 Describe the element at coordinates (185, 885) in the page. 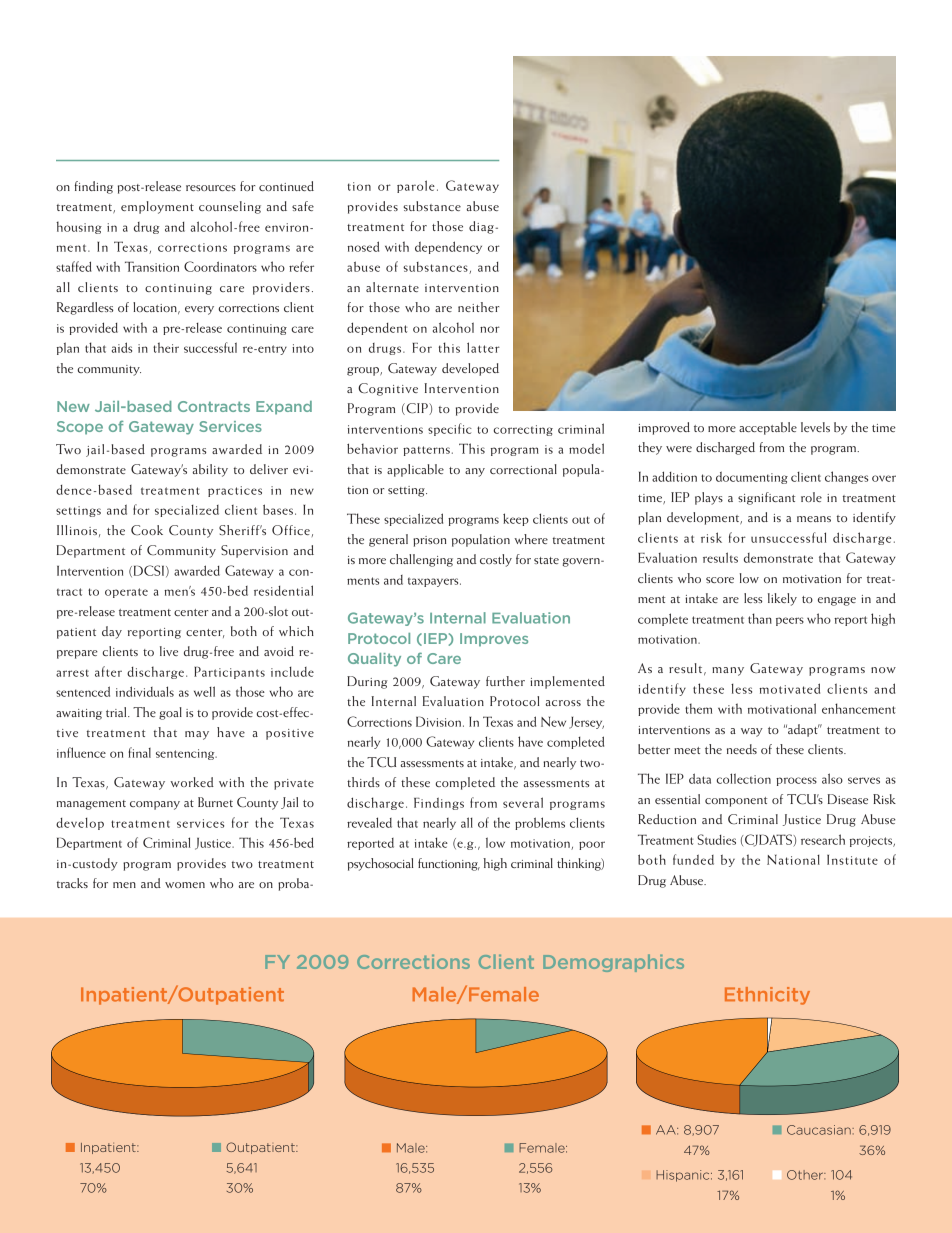

I see `women` at that location.
